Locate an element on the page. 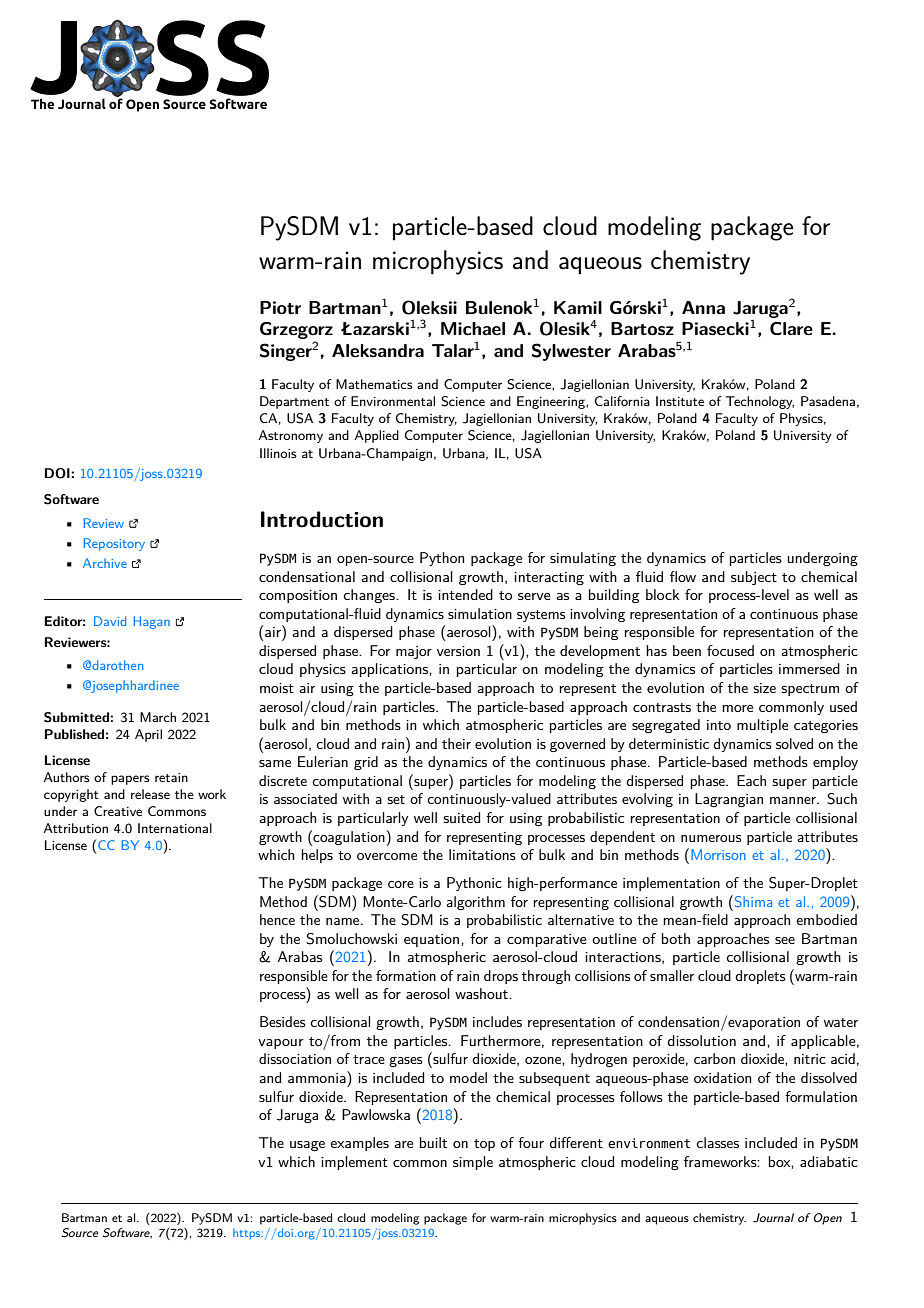 This page has width=924, height=1308. Repository is located at coordinates (114, 544).
